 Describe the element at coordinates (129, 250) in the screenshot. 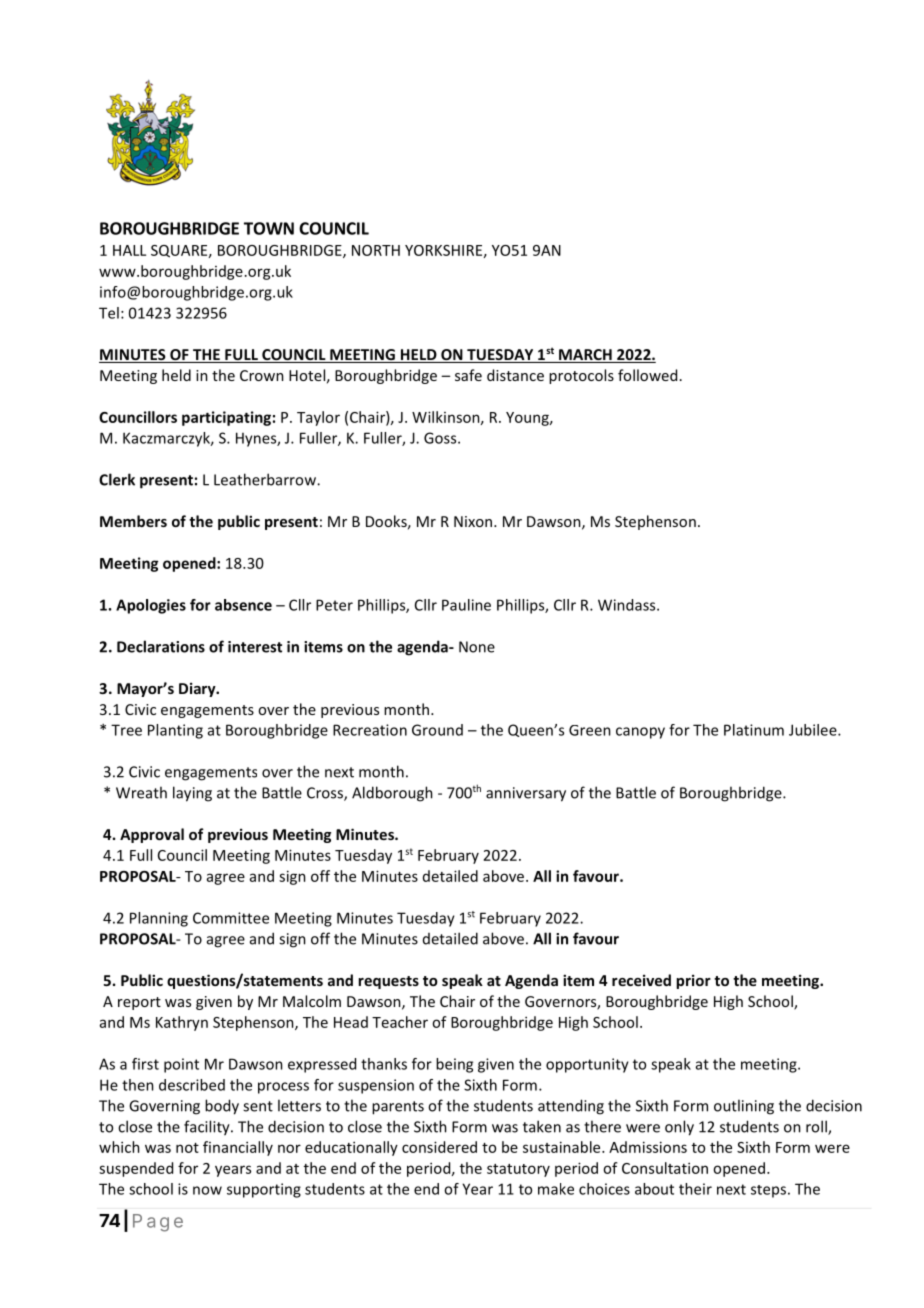

I see `HALL` at that location.
